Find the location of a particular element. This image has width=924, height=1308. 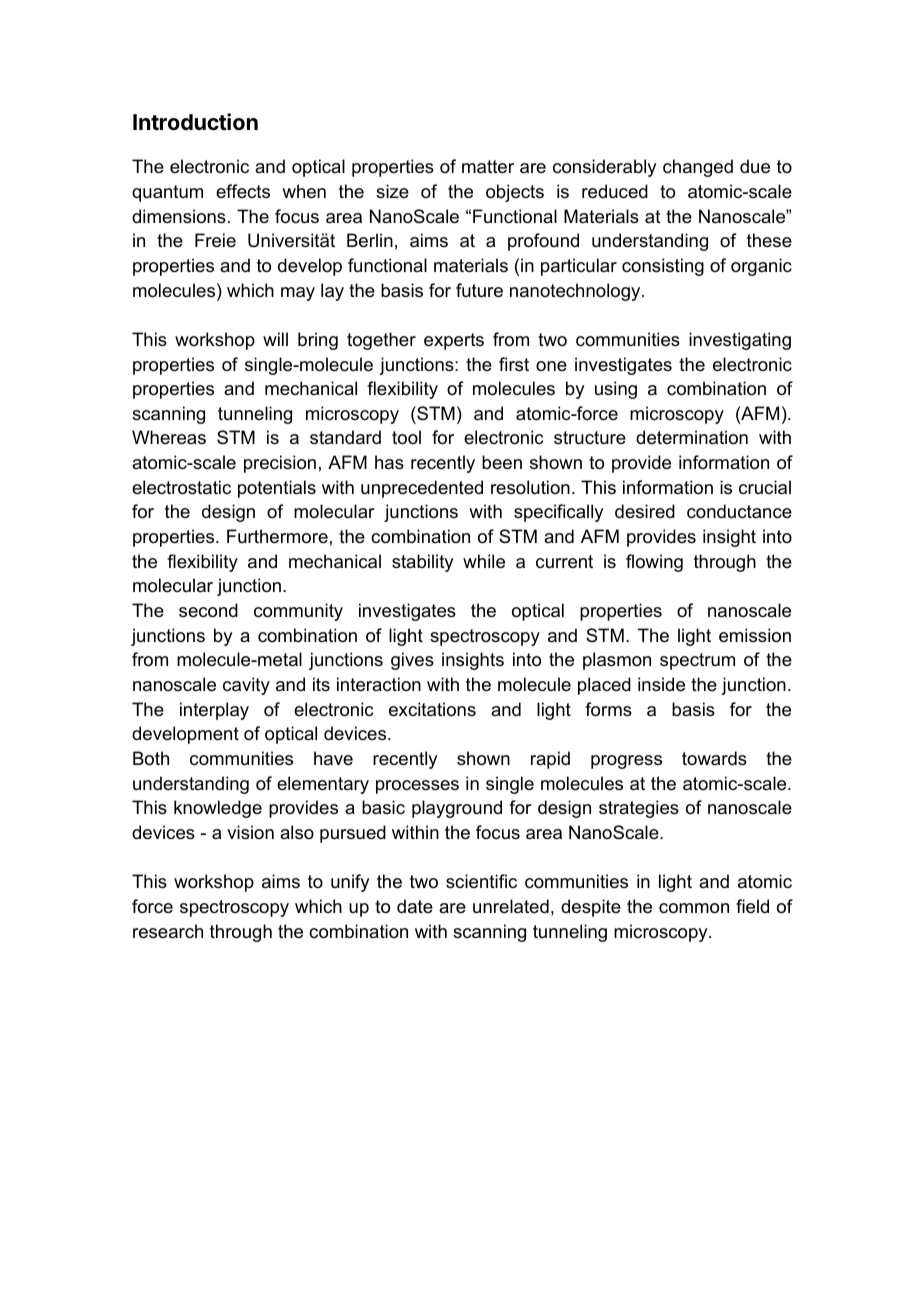

inside is located at coordinates (661, 684).
